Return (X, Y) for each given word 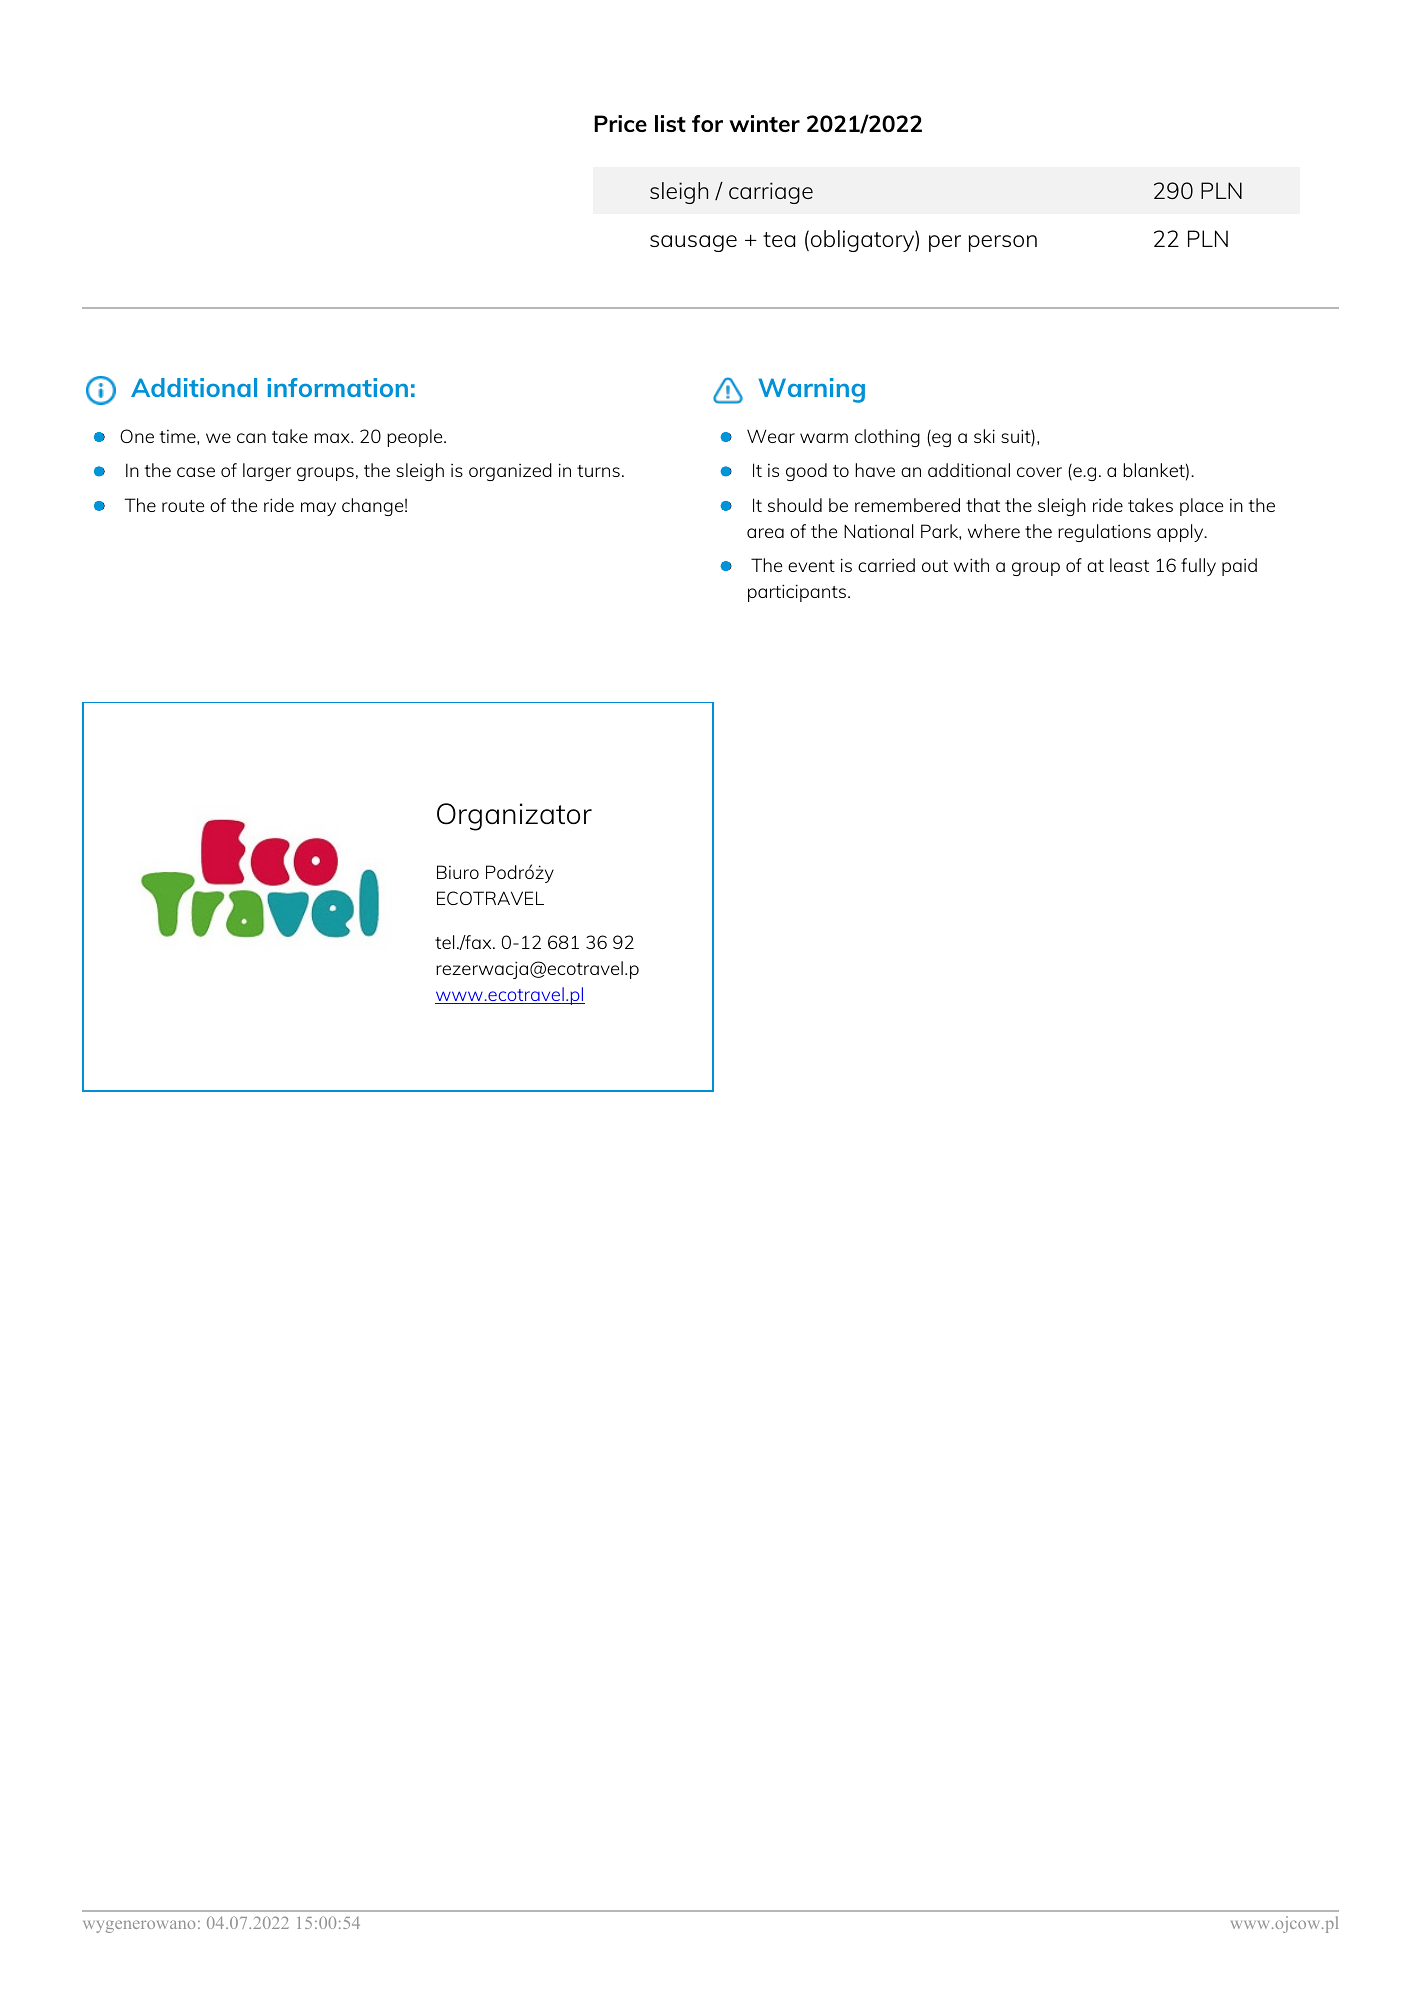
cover (1039, 472)
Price (620, 123)
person (1003, 243)
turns (598, 471)
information (337, 387)
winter (764, 123)
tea (779, 239)
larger (267, 472)
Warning (812, 390)
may (318, 509)
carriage (771, 193)
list (670, 123)
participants (798, 593)
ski (984, 436)
